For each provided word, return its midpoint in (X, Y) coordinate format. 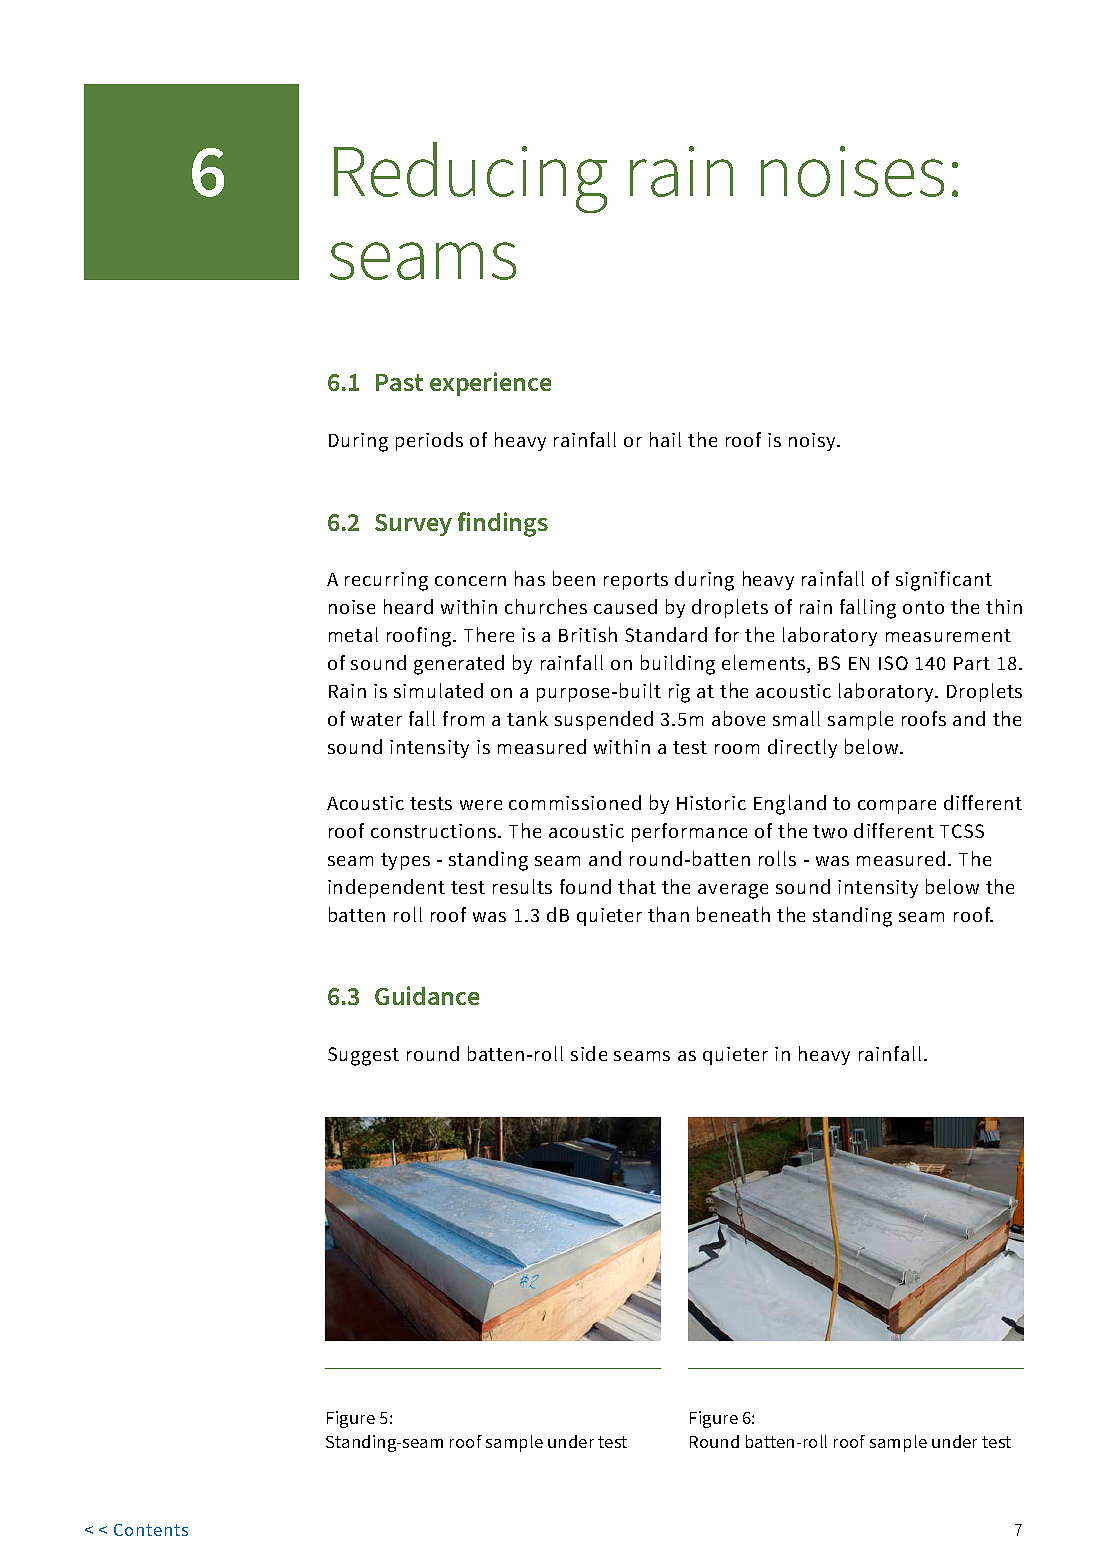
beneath (733, 914)
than (668, 914)
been (574, 578)
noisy (814, 442)
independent (386, 888)
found (585, 886)
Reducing (470, 177)
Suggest (363, 1056)
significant (944, 581)
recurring (386, 581)
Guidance (427, 995)
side (589, 1053)
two (830, 831)
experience (490, 384)
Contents (151, 1530)
